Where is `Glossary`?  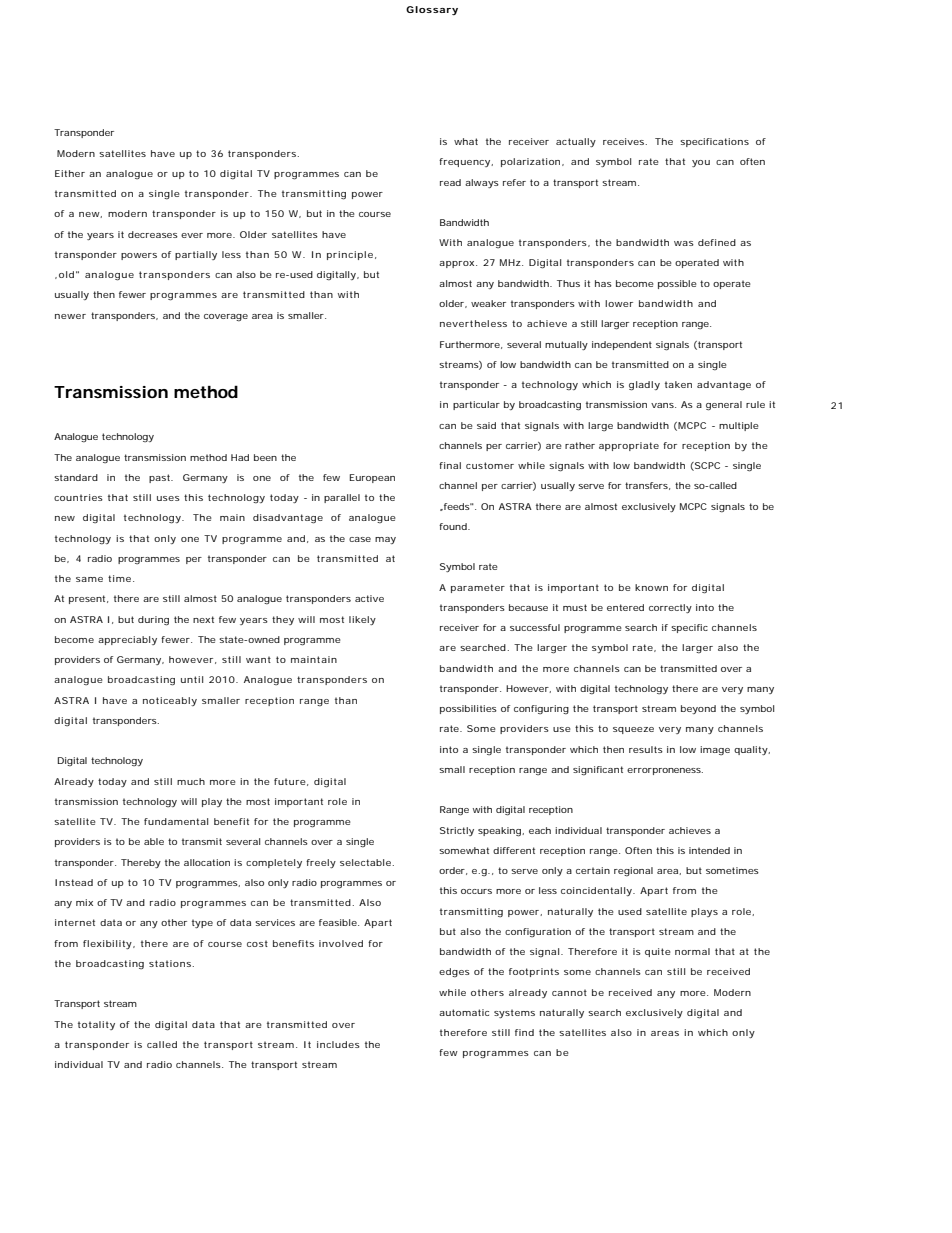
Glossary is located at coordinates (432, 10).
